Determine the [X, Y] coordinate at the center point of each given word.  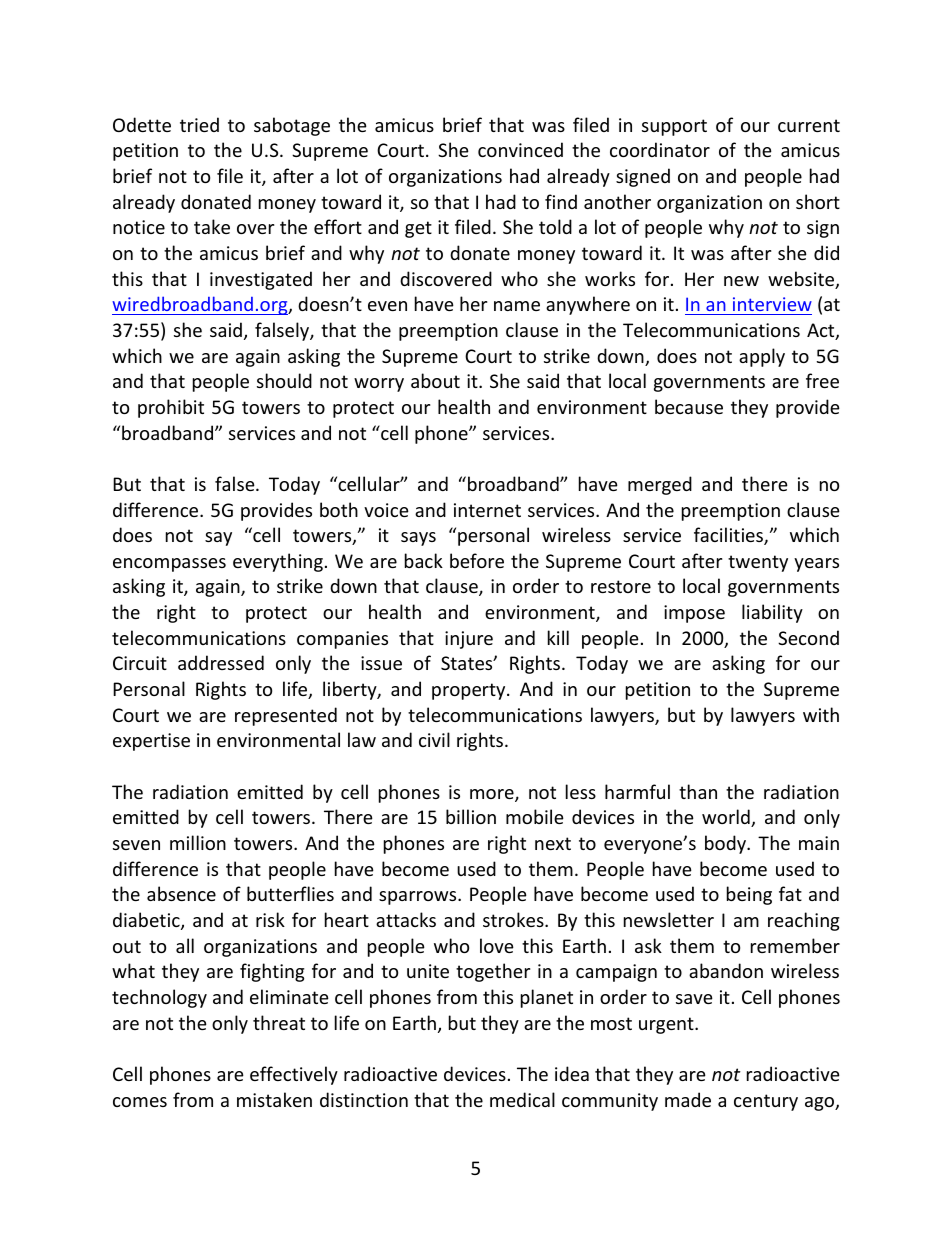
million [198, 842]
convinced [520, 149]
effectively [294, 1075]
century [766, 1102]
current [809, 125]
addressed [221, 662]
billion [471, 816]
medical [522, 1099]
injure [469, 640]
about [435, 380]
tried [199, 124]
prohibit [171, 408]
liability [772, 613]
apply [762, 357]
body [727, 844]
